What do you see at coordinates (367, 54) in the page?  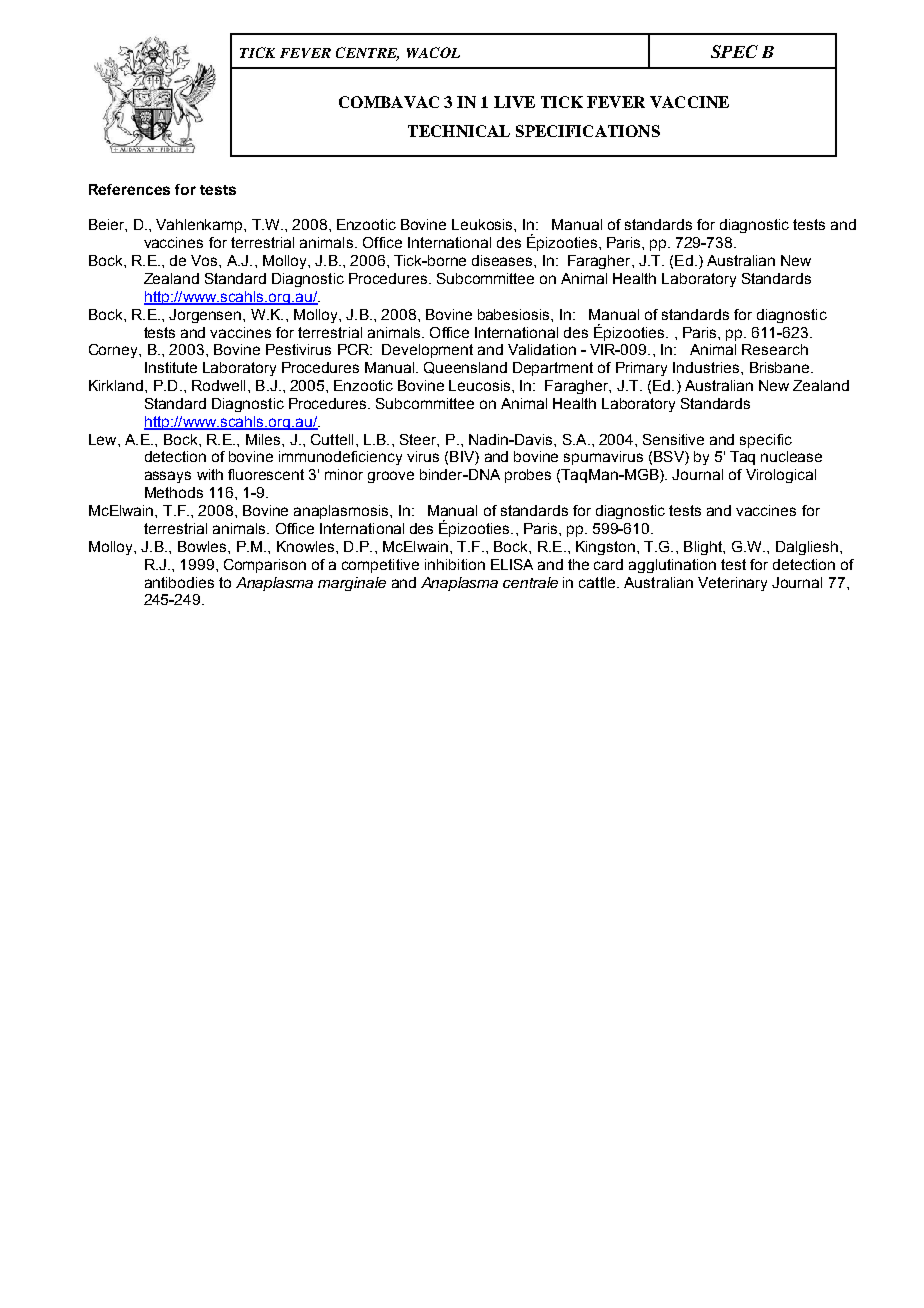 I see `CENTRE` at bounding box center [367, 54].
